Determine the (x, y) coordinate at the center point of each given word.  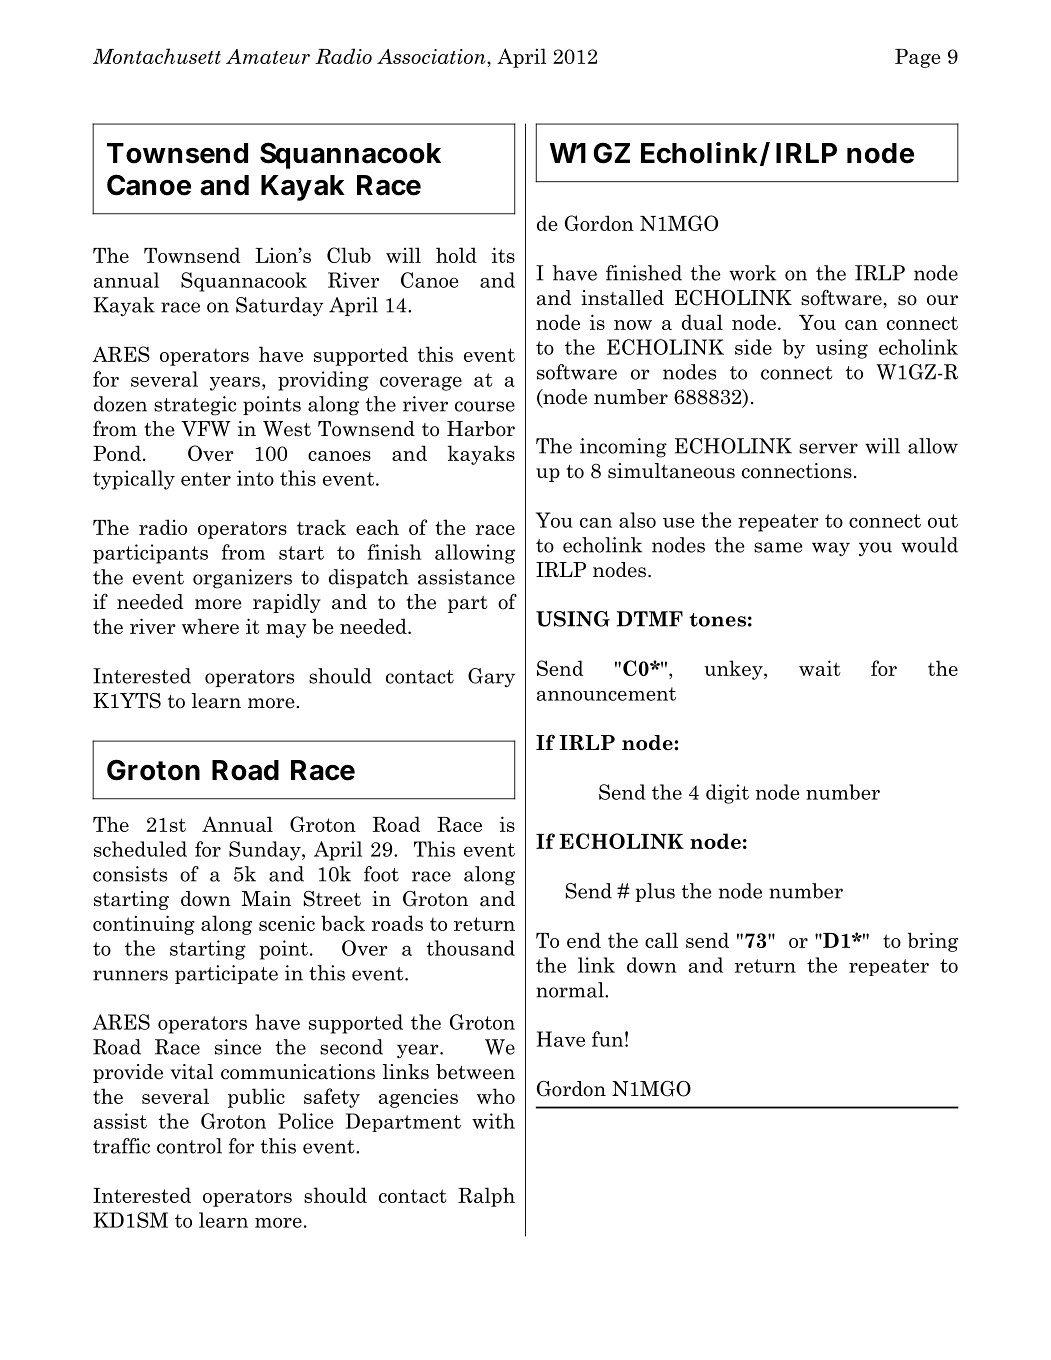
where (210, 626)
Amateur (268, 56)
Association (432, 56)
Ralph (486, 1197)
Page (918, 58)
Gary (491, 678)
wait (820, 668)
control (189, 1146)
